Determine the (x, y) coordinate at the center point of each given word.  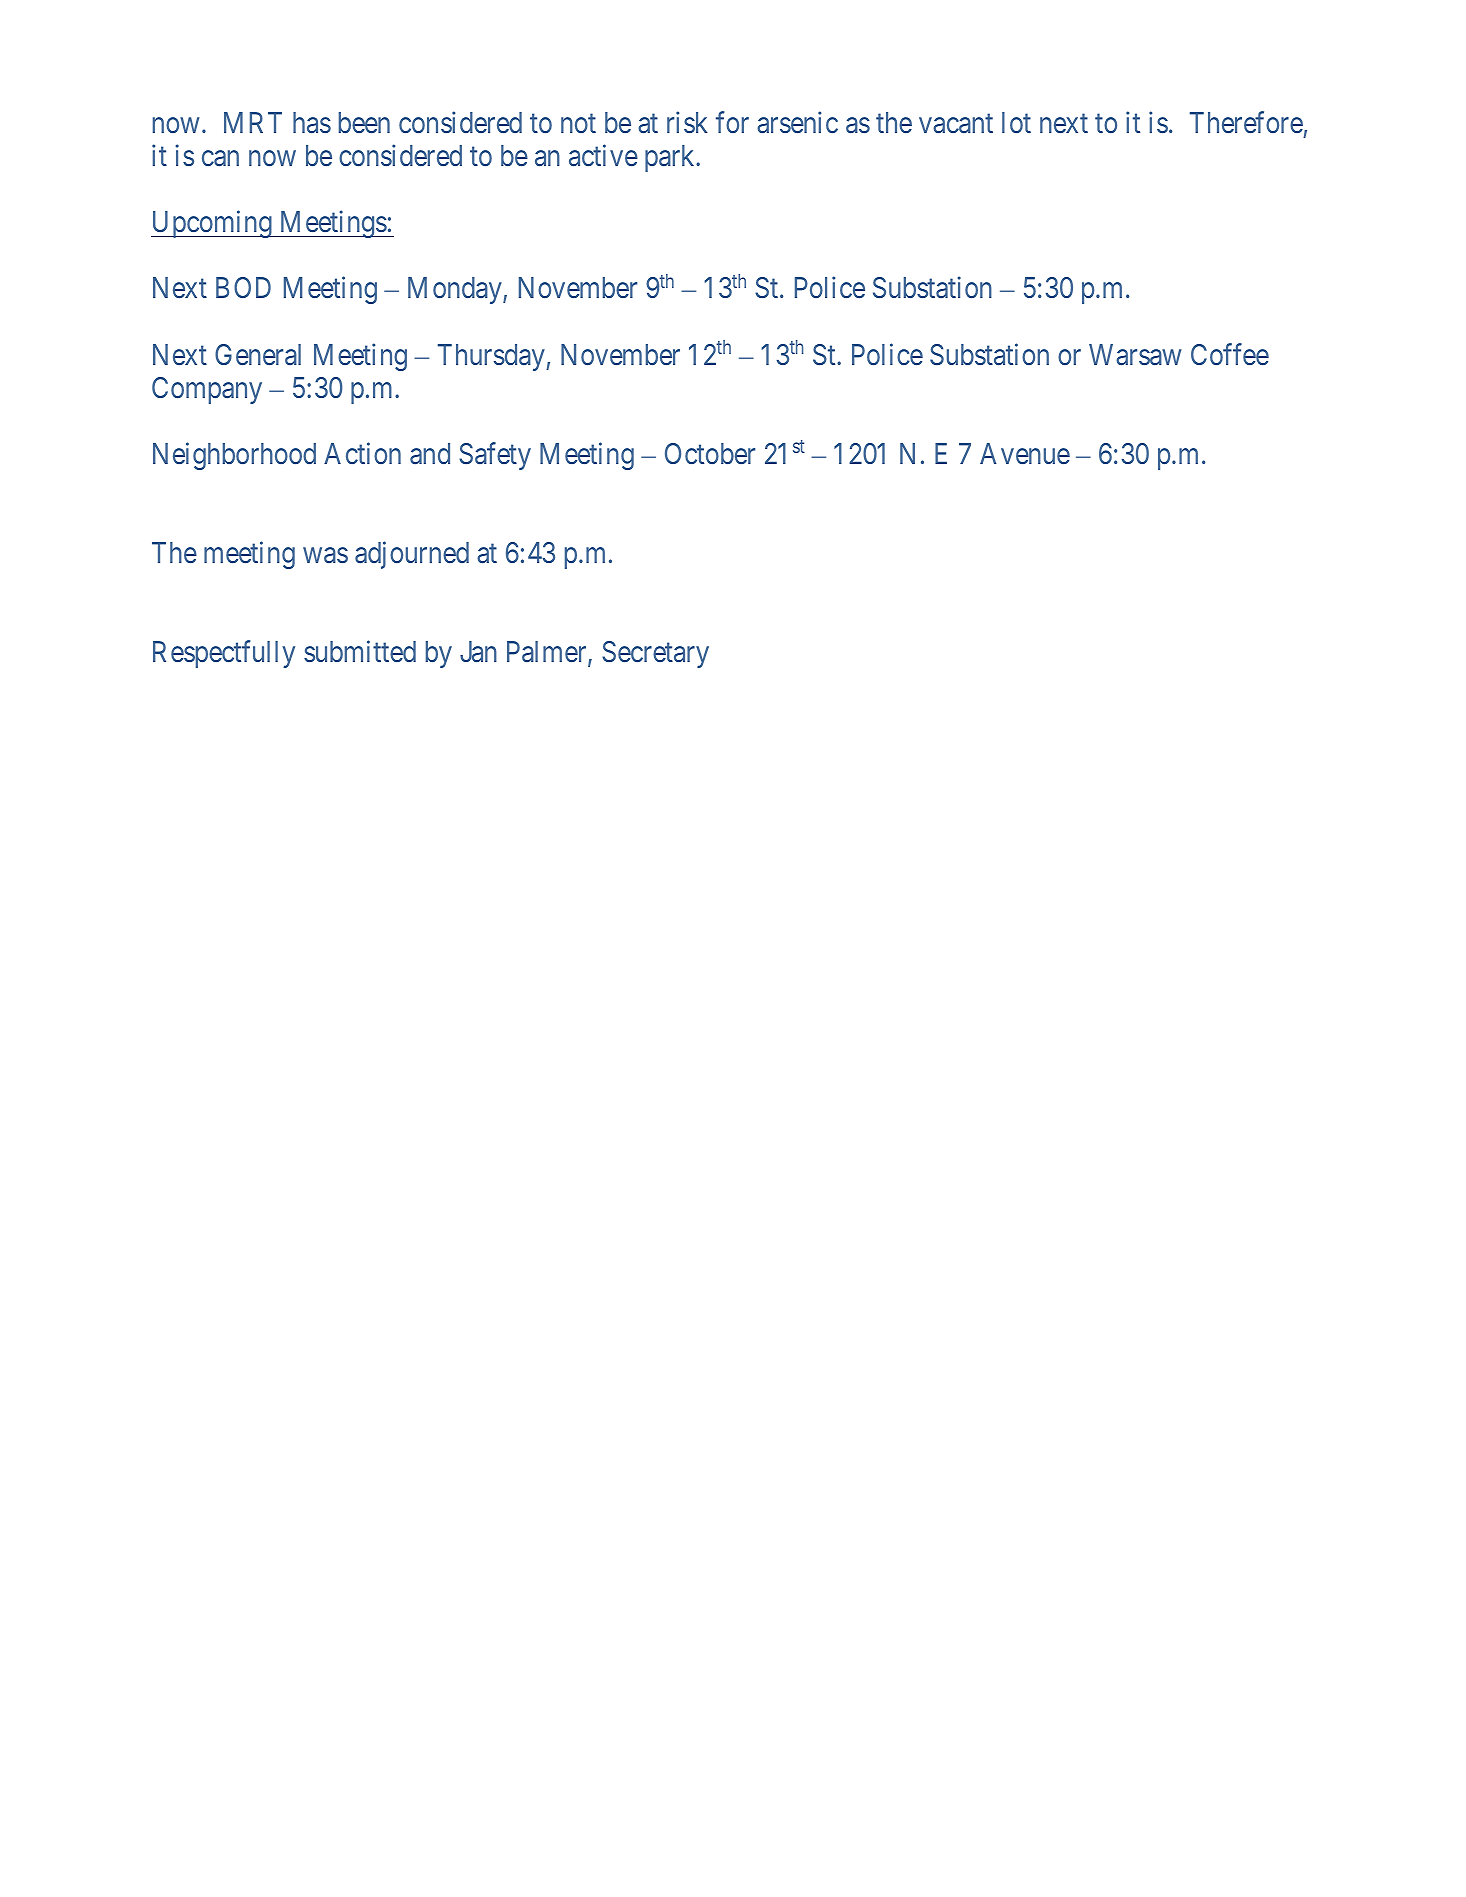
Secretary (655, 654)
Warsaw (1135, 355)
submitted (360, 651)
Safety (495, 456)
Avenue (1025, 454)
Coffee (1230, 354)
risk (687, 122)
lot (1016, 123)
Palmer (548, 653)
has (312, 123)
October (710, 454)
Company (207, 390)
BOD (243, 287)
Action (362, 453)
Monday (456, 290)
